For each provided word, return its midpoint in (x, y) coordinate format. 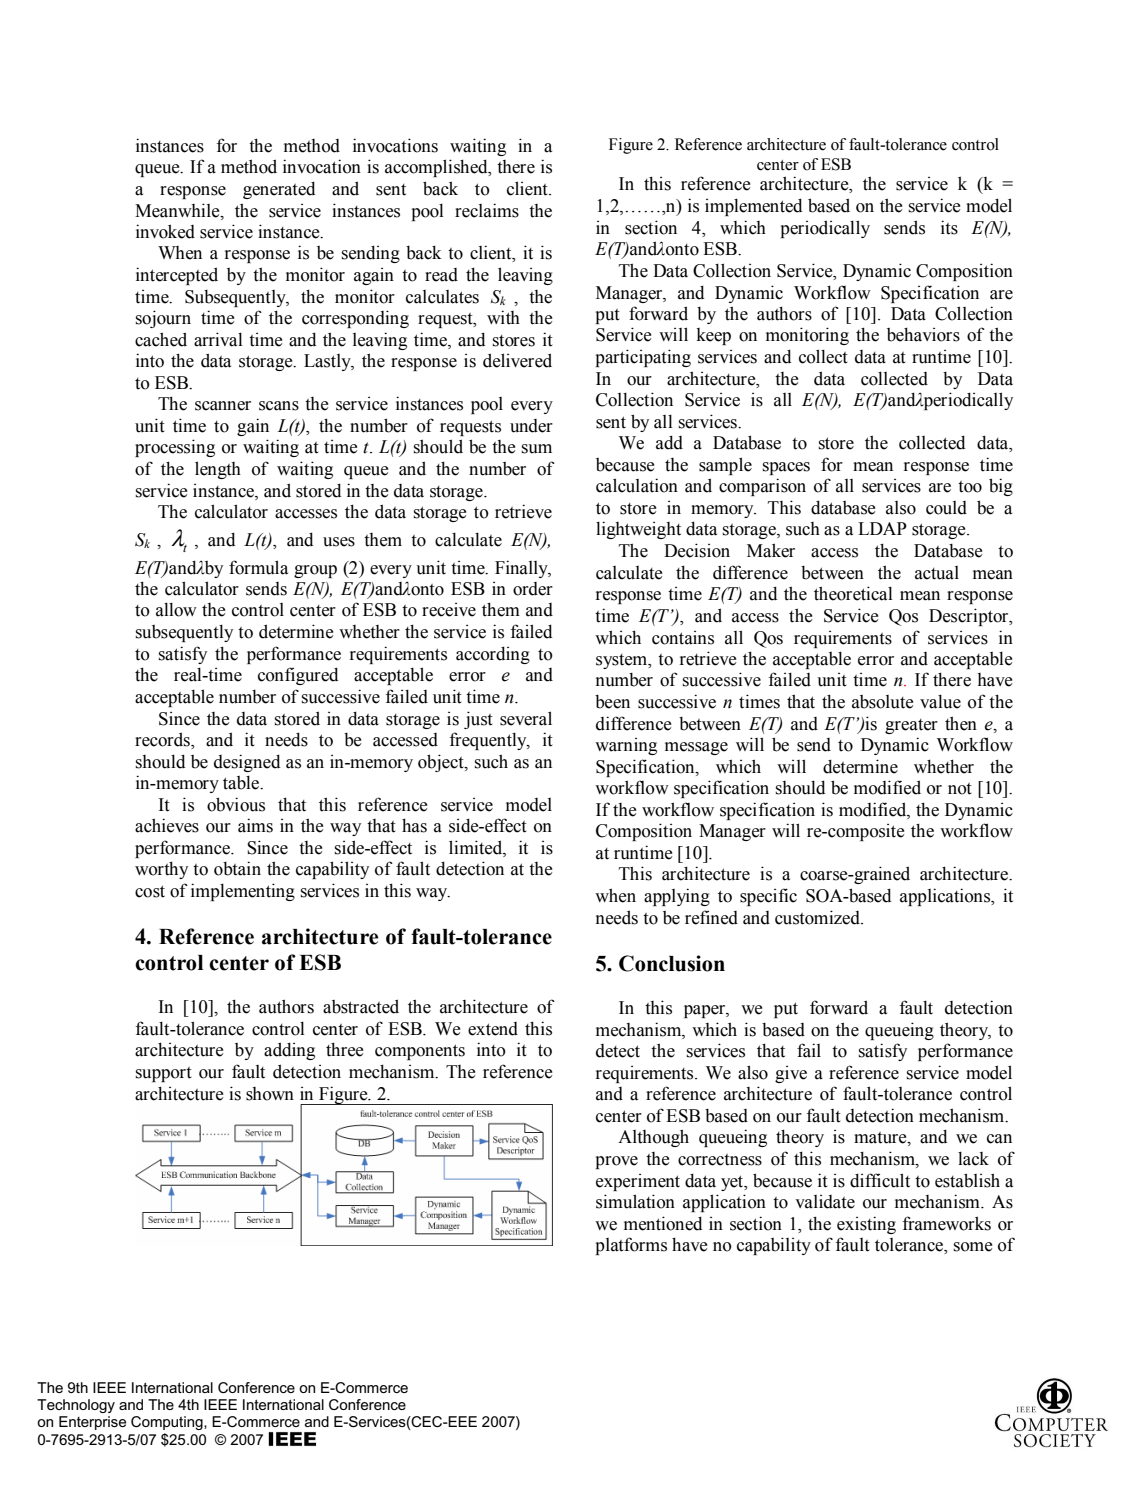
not (960, 789)
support (164, 1074)
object (442, 763)
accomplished (437, 168)
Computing (168, 1423)
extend (493, 1029)
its (949, 227)
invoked (165, 231)
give (791, 1074)
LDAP (882, 528)
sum (537, 449)
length (218, 470)
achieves (167, 825)
